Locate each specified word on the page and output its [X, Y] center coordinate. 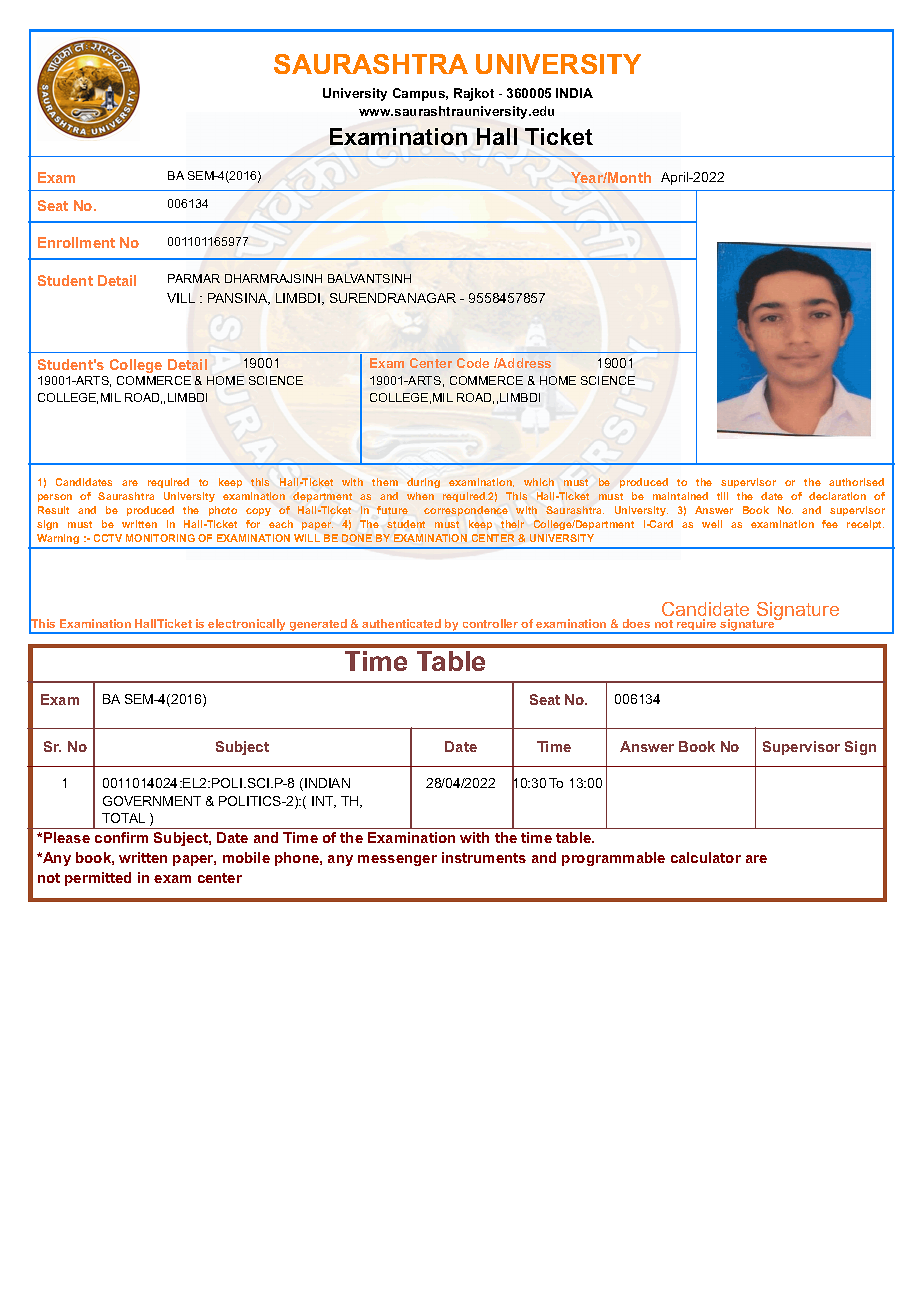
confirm [121, 837]
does [636, 623]
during [423, 483]
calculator [706, 857]
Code [473, 363]
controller [490, 623]
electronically [248, 626]
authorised [856, 482]
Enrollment [76, 242]
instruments [484, 857]
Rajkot [474, 94]
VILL [181, 298]
